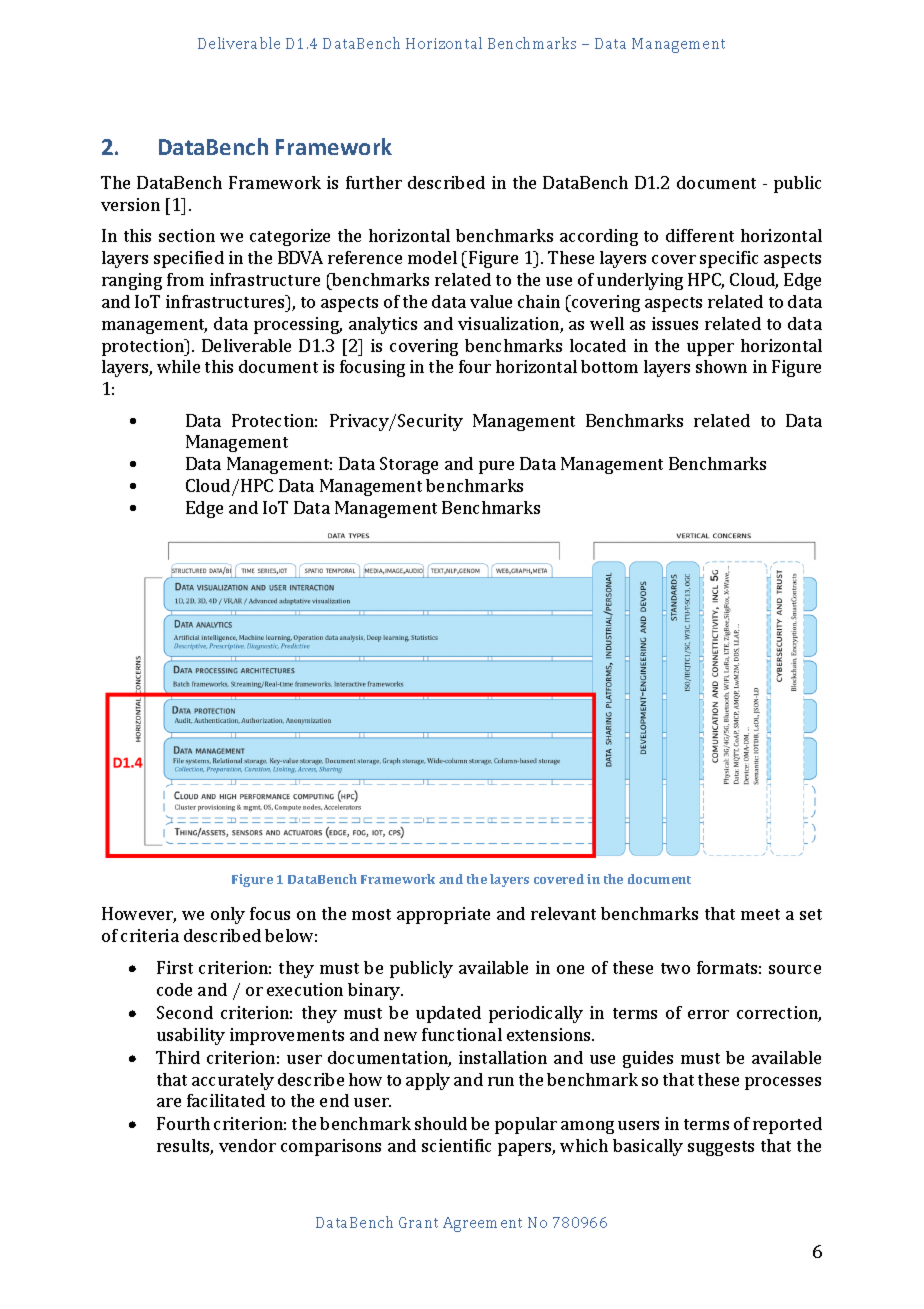  What do you see at coordinates (432, 257) in the screenshot?
I see `model` at bounding box center [432, 257].
